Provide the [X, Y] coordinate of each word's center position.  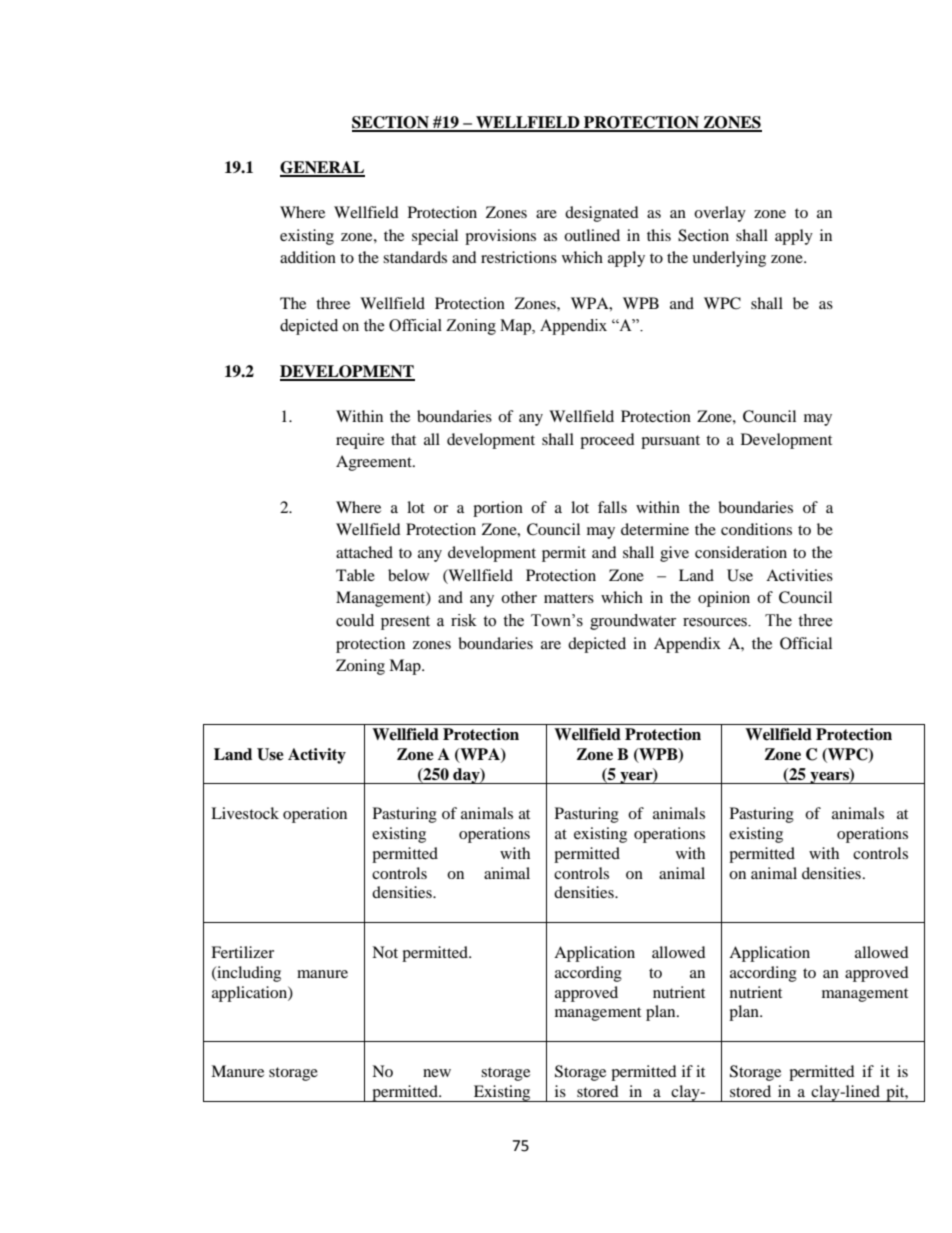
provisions [500, 237]
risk [464, 620]
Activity [317, 756]
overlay [720, 214]
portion [498, 509]
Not [385, 952]
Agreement [375, 463]
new [437, 1073]
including [248, 974]
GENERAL [322, 168]
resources [716, 622]
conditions [756, 529]
